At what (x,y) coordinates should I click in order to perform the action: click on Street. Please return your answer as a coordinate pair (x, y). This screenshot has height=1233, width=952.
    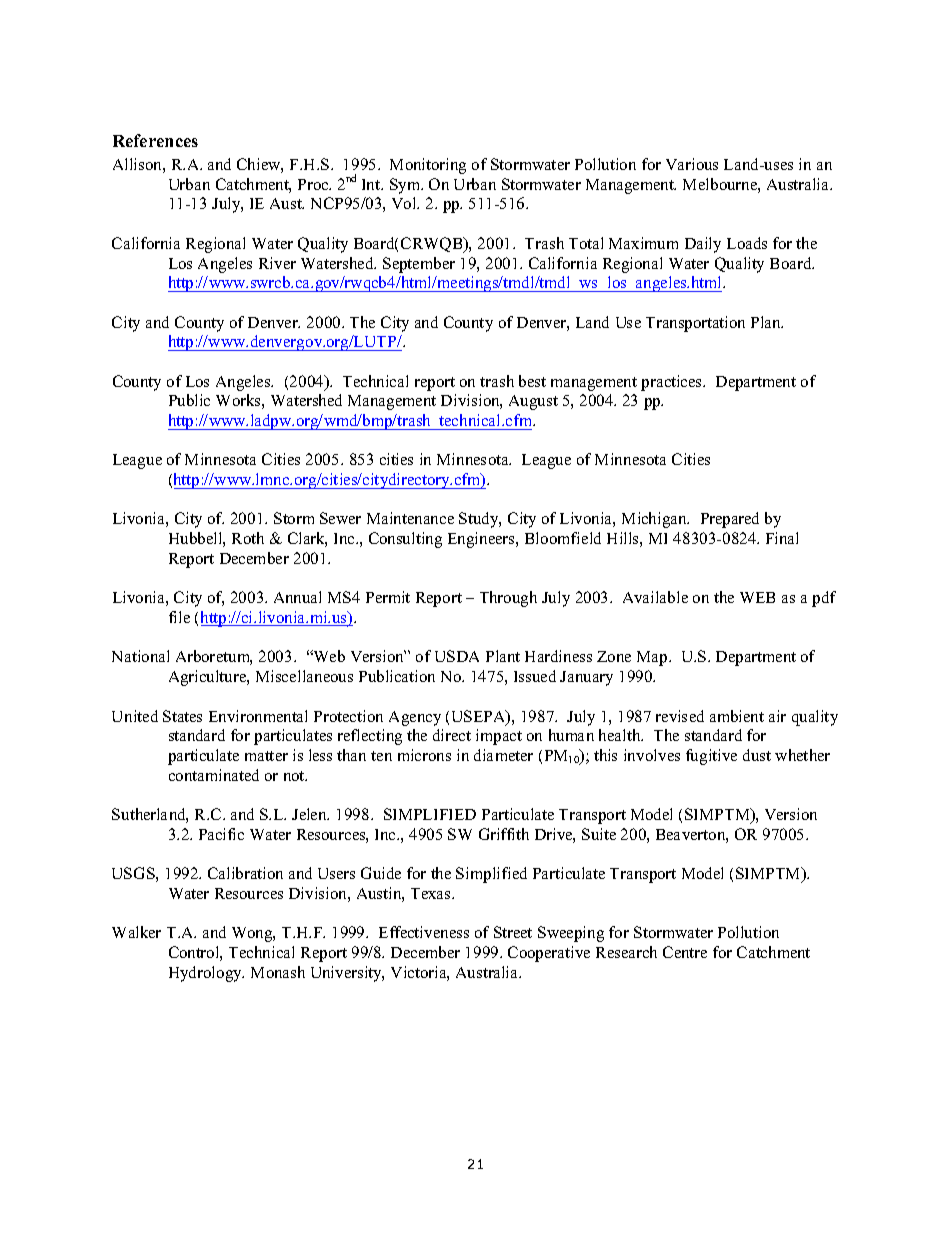
    Looking at the image, I should click on (513, 932).
